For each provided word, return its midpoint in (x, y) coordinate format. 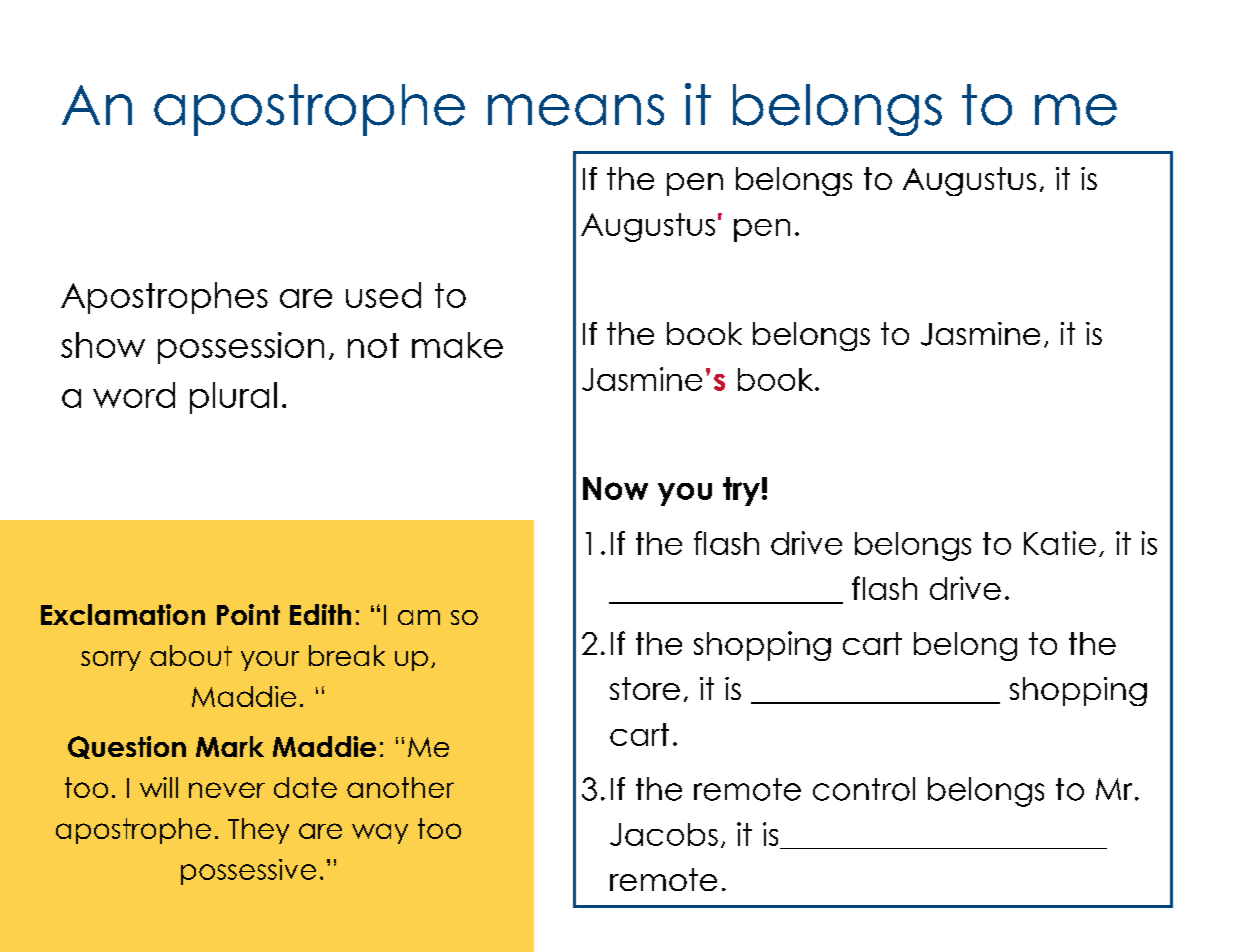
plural (233, 398)
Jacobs (664, 834)
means (576, 110)
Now (615, 488)
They (258, 831)
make (457, 345)
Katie (1060, 543)
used (383, 295)
